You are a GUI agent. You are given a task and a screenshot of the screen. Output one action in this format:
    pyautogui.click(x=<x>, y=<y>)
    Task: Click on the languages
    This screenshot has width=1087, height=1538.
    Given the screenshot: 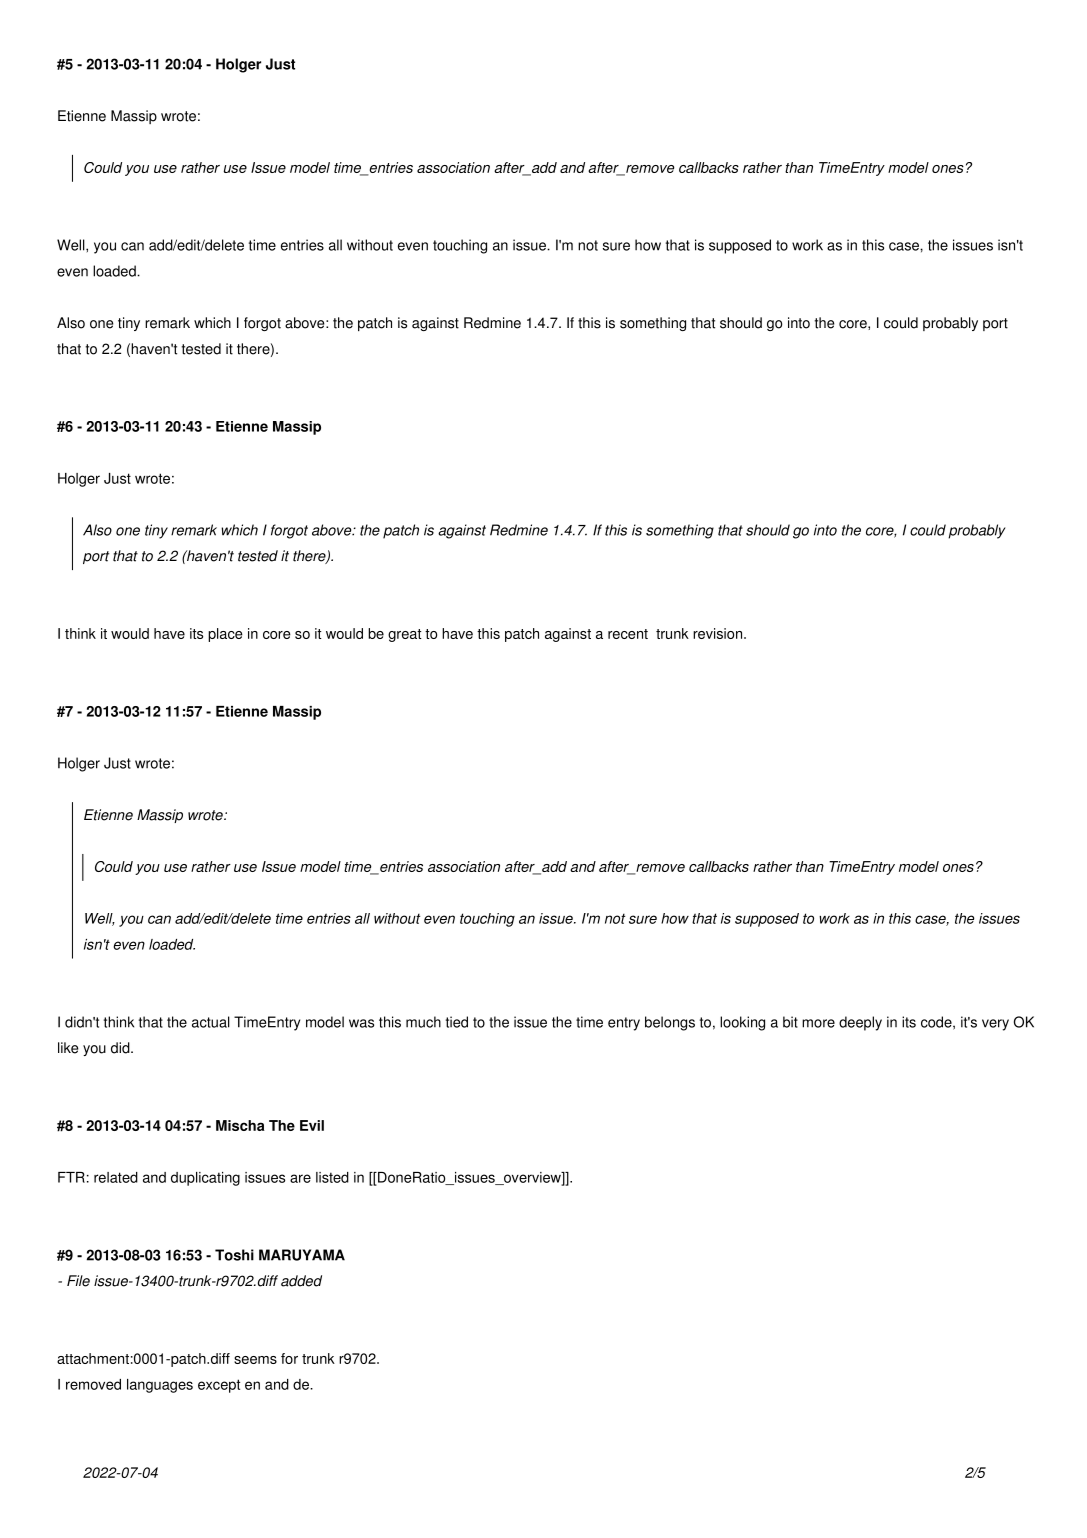 What is the action you would take?
    pyautogui.click(x=160, y=1386)
